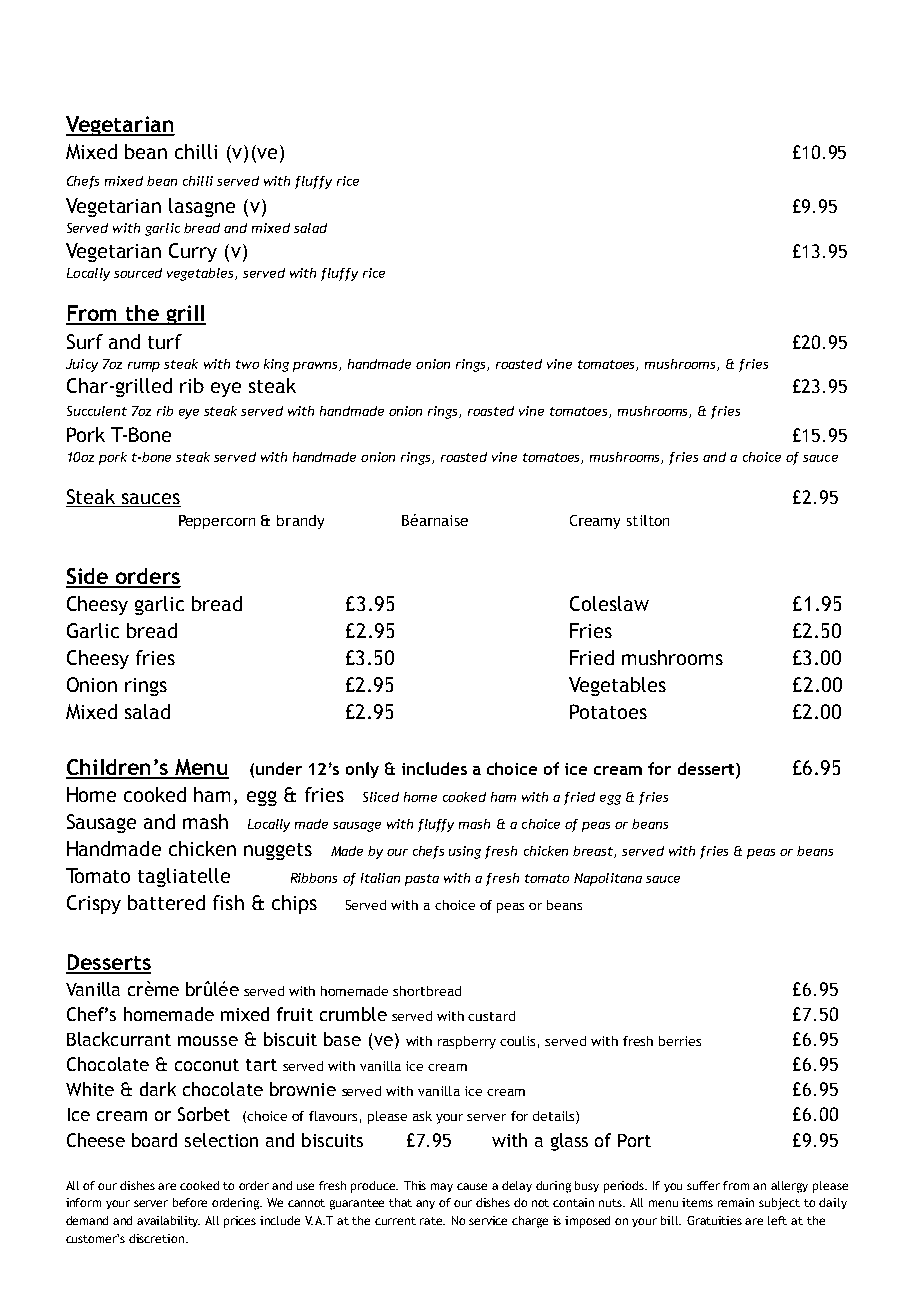 The image size is (924, 1308). Describe the element at coordinates (362, 770) in the page. I see `only` at that location.
